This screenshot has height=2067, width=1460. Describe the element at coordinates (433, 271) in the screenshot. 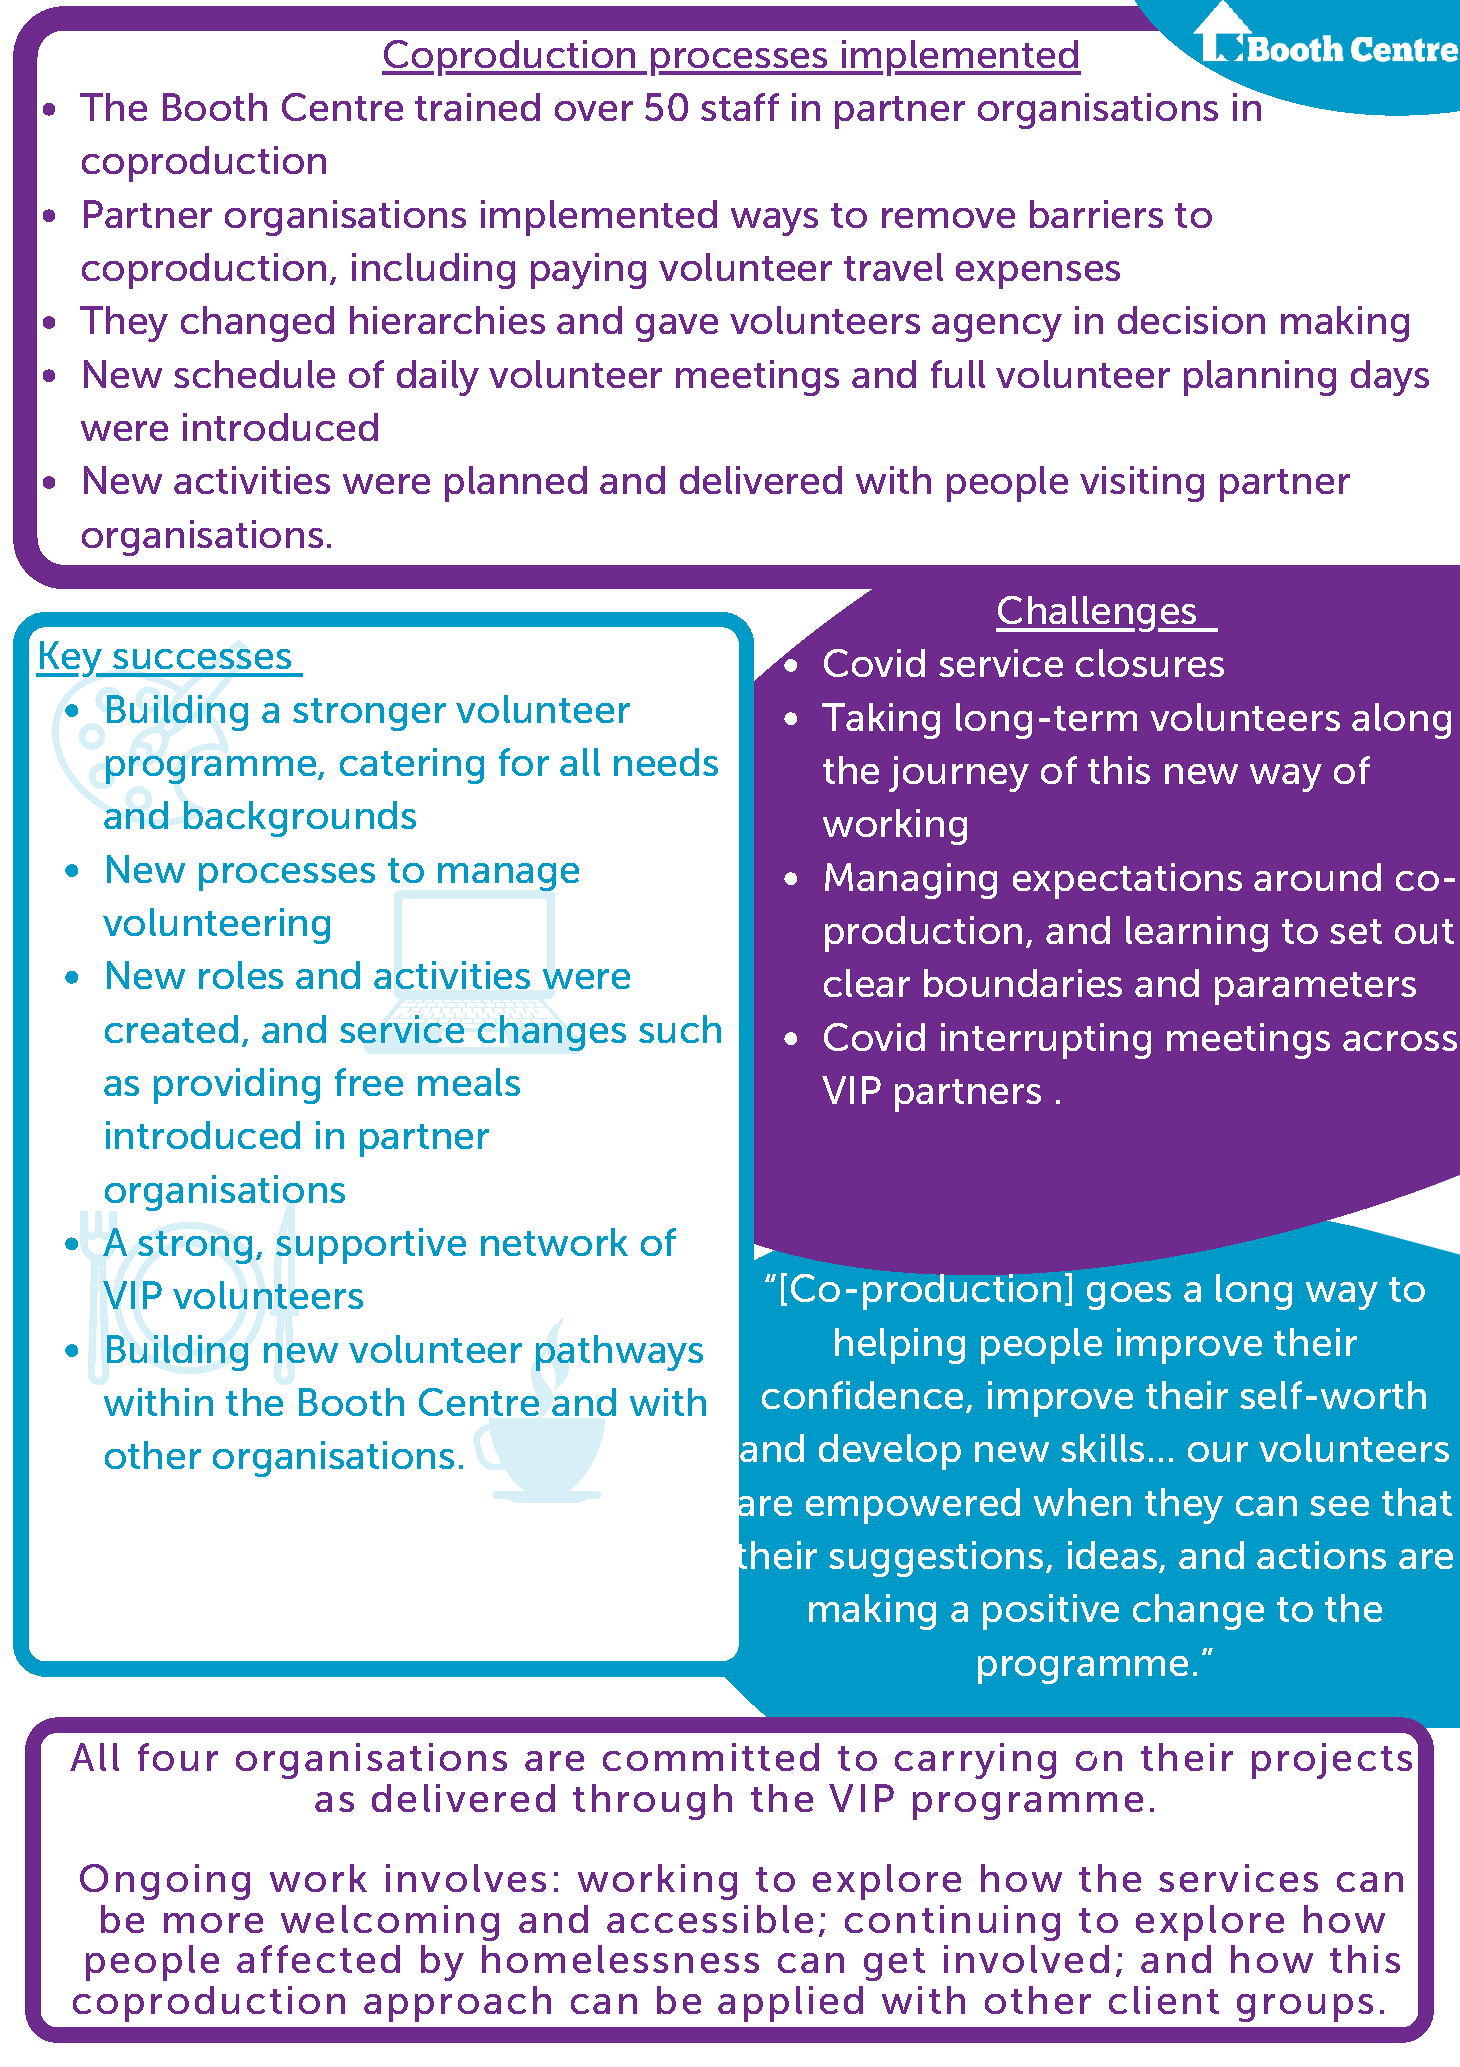

I see `including` at that location.
